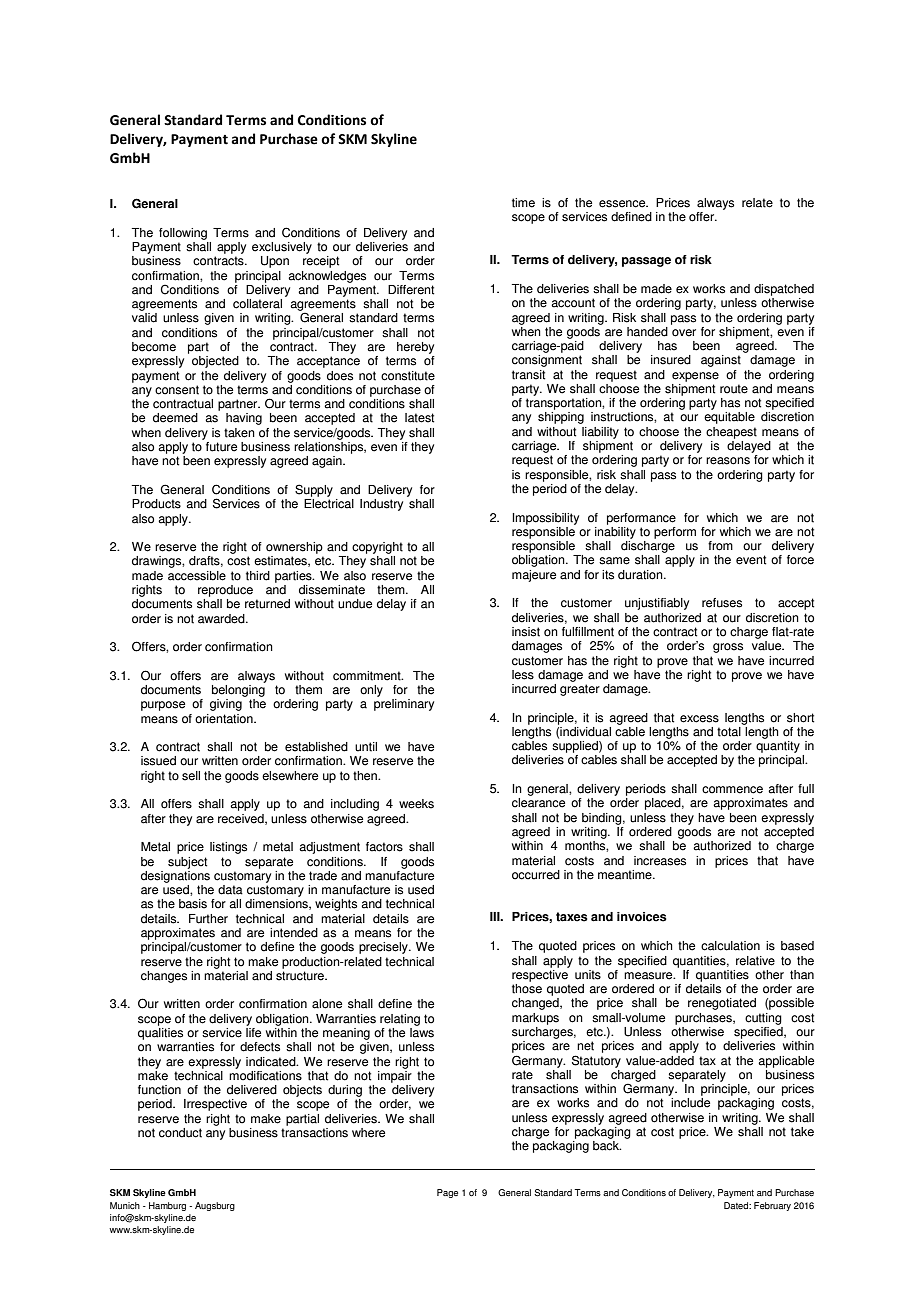 The height and width of the image is (1308, 924). Describe the element at coordinates (197, 576) in the image. I see `accessible` at that location.
